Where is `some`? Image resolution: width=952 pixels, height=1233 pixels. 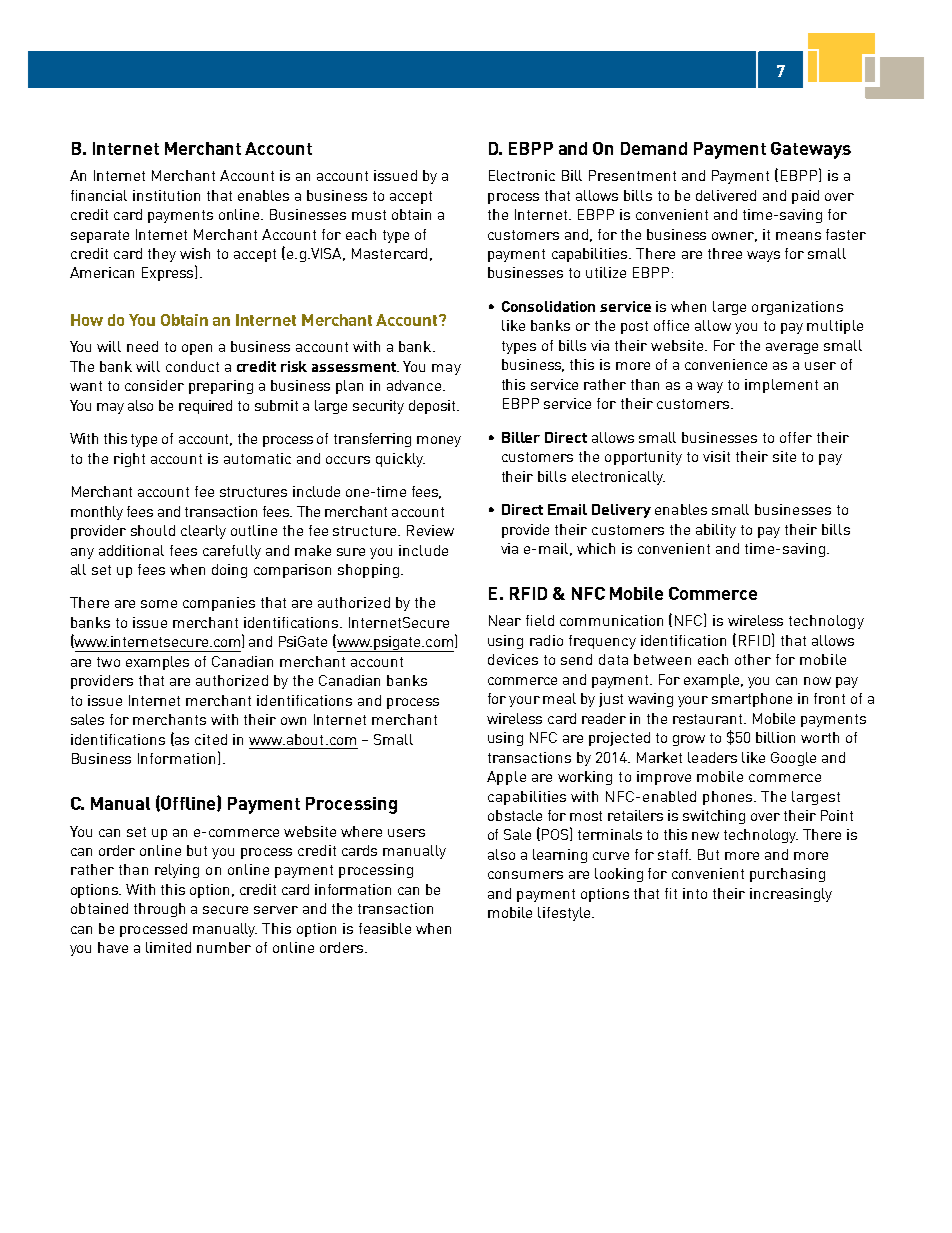 some is located at coordinates (159, 604).
